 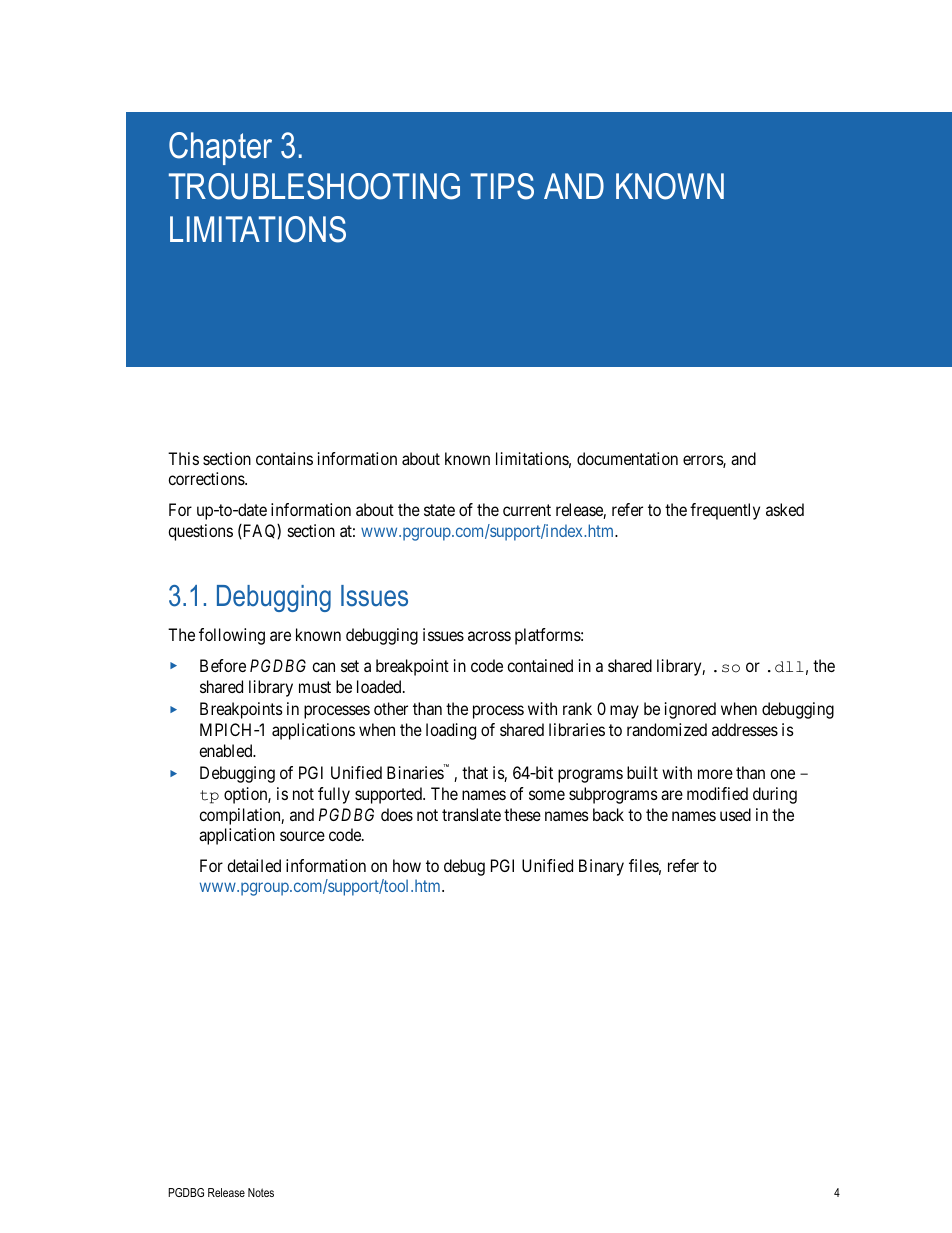 I want to click on across, so click(x=489, y=636).
